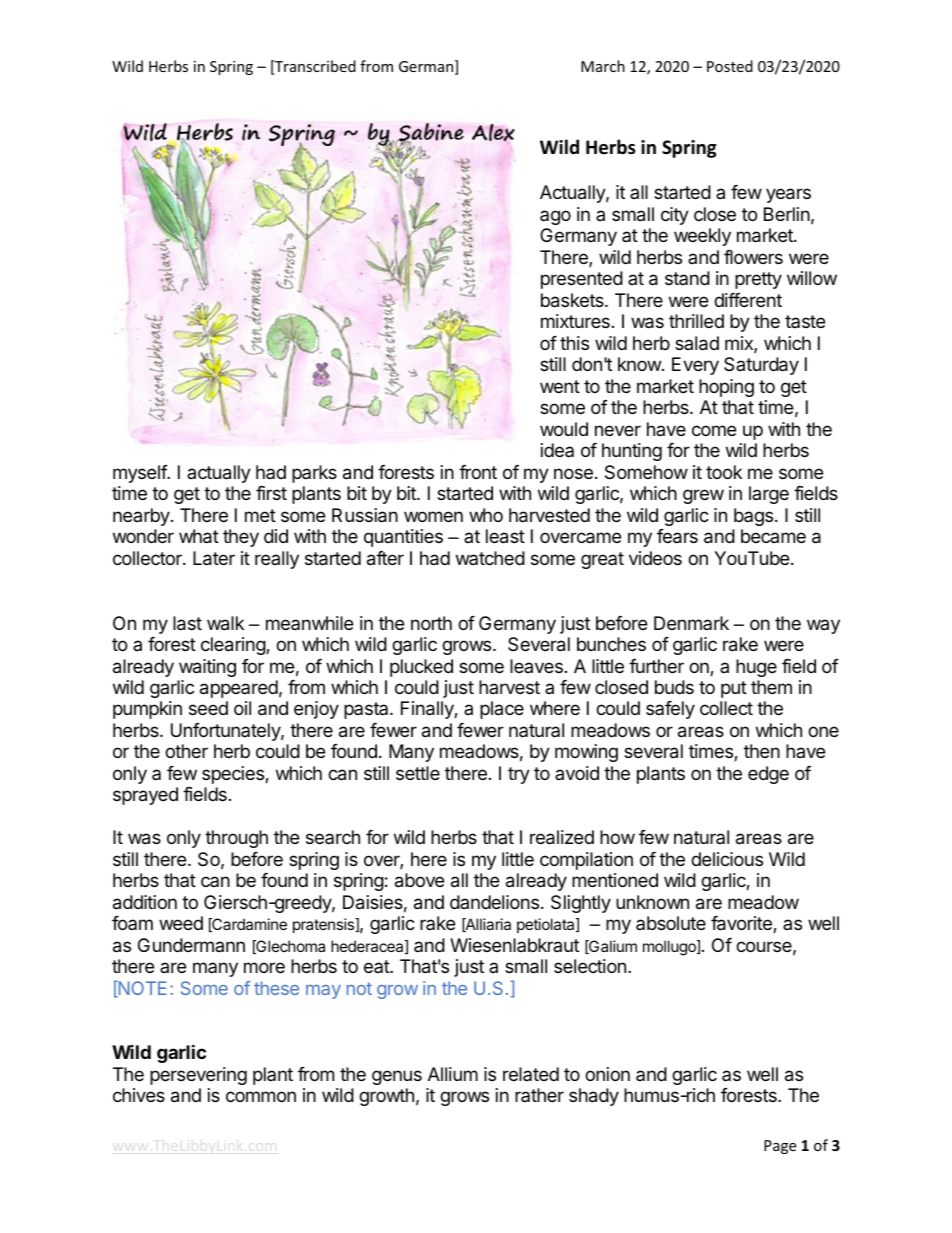 The width and height of the screenshot is (952, 1233). I want to click on north, so click(431, 623).
